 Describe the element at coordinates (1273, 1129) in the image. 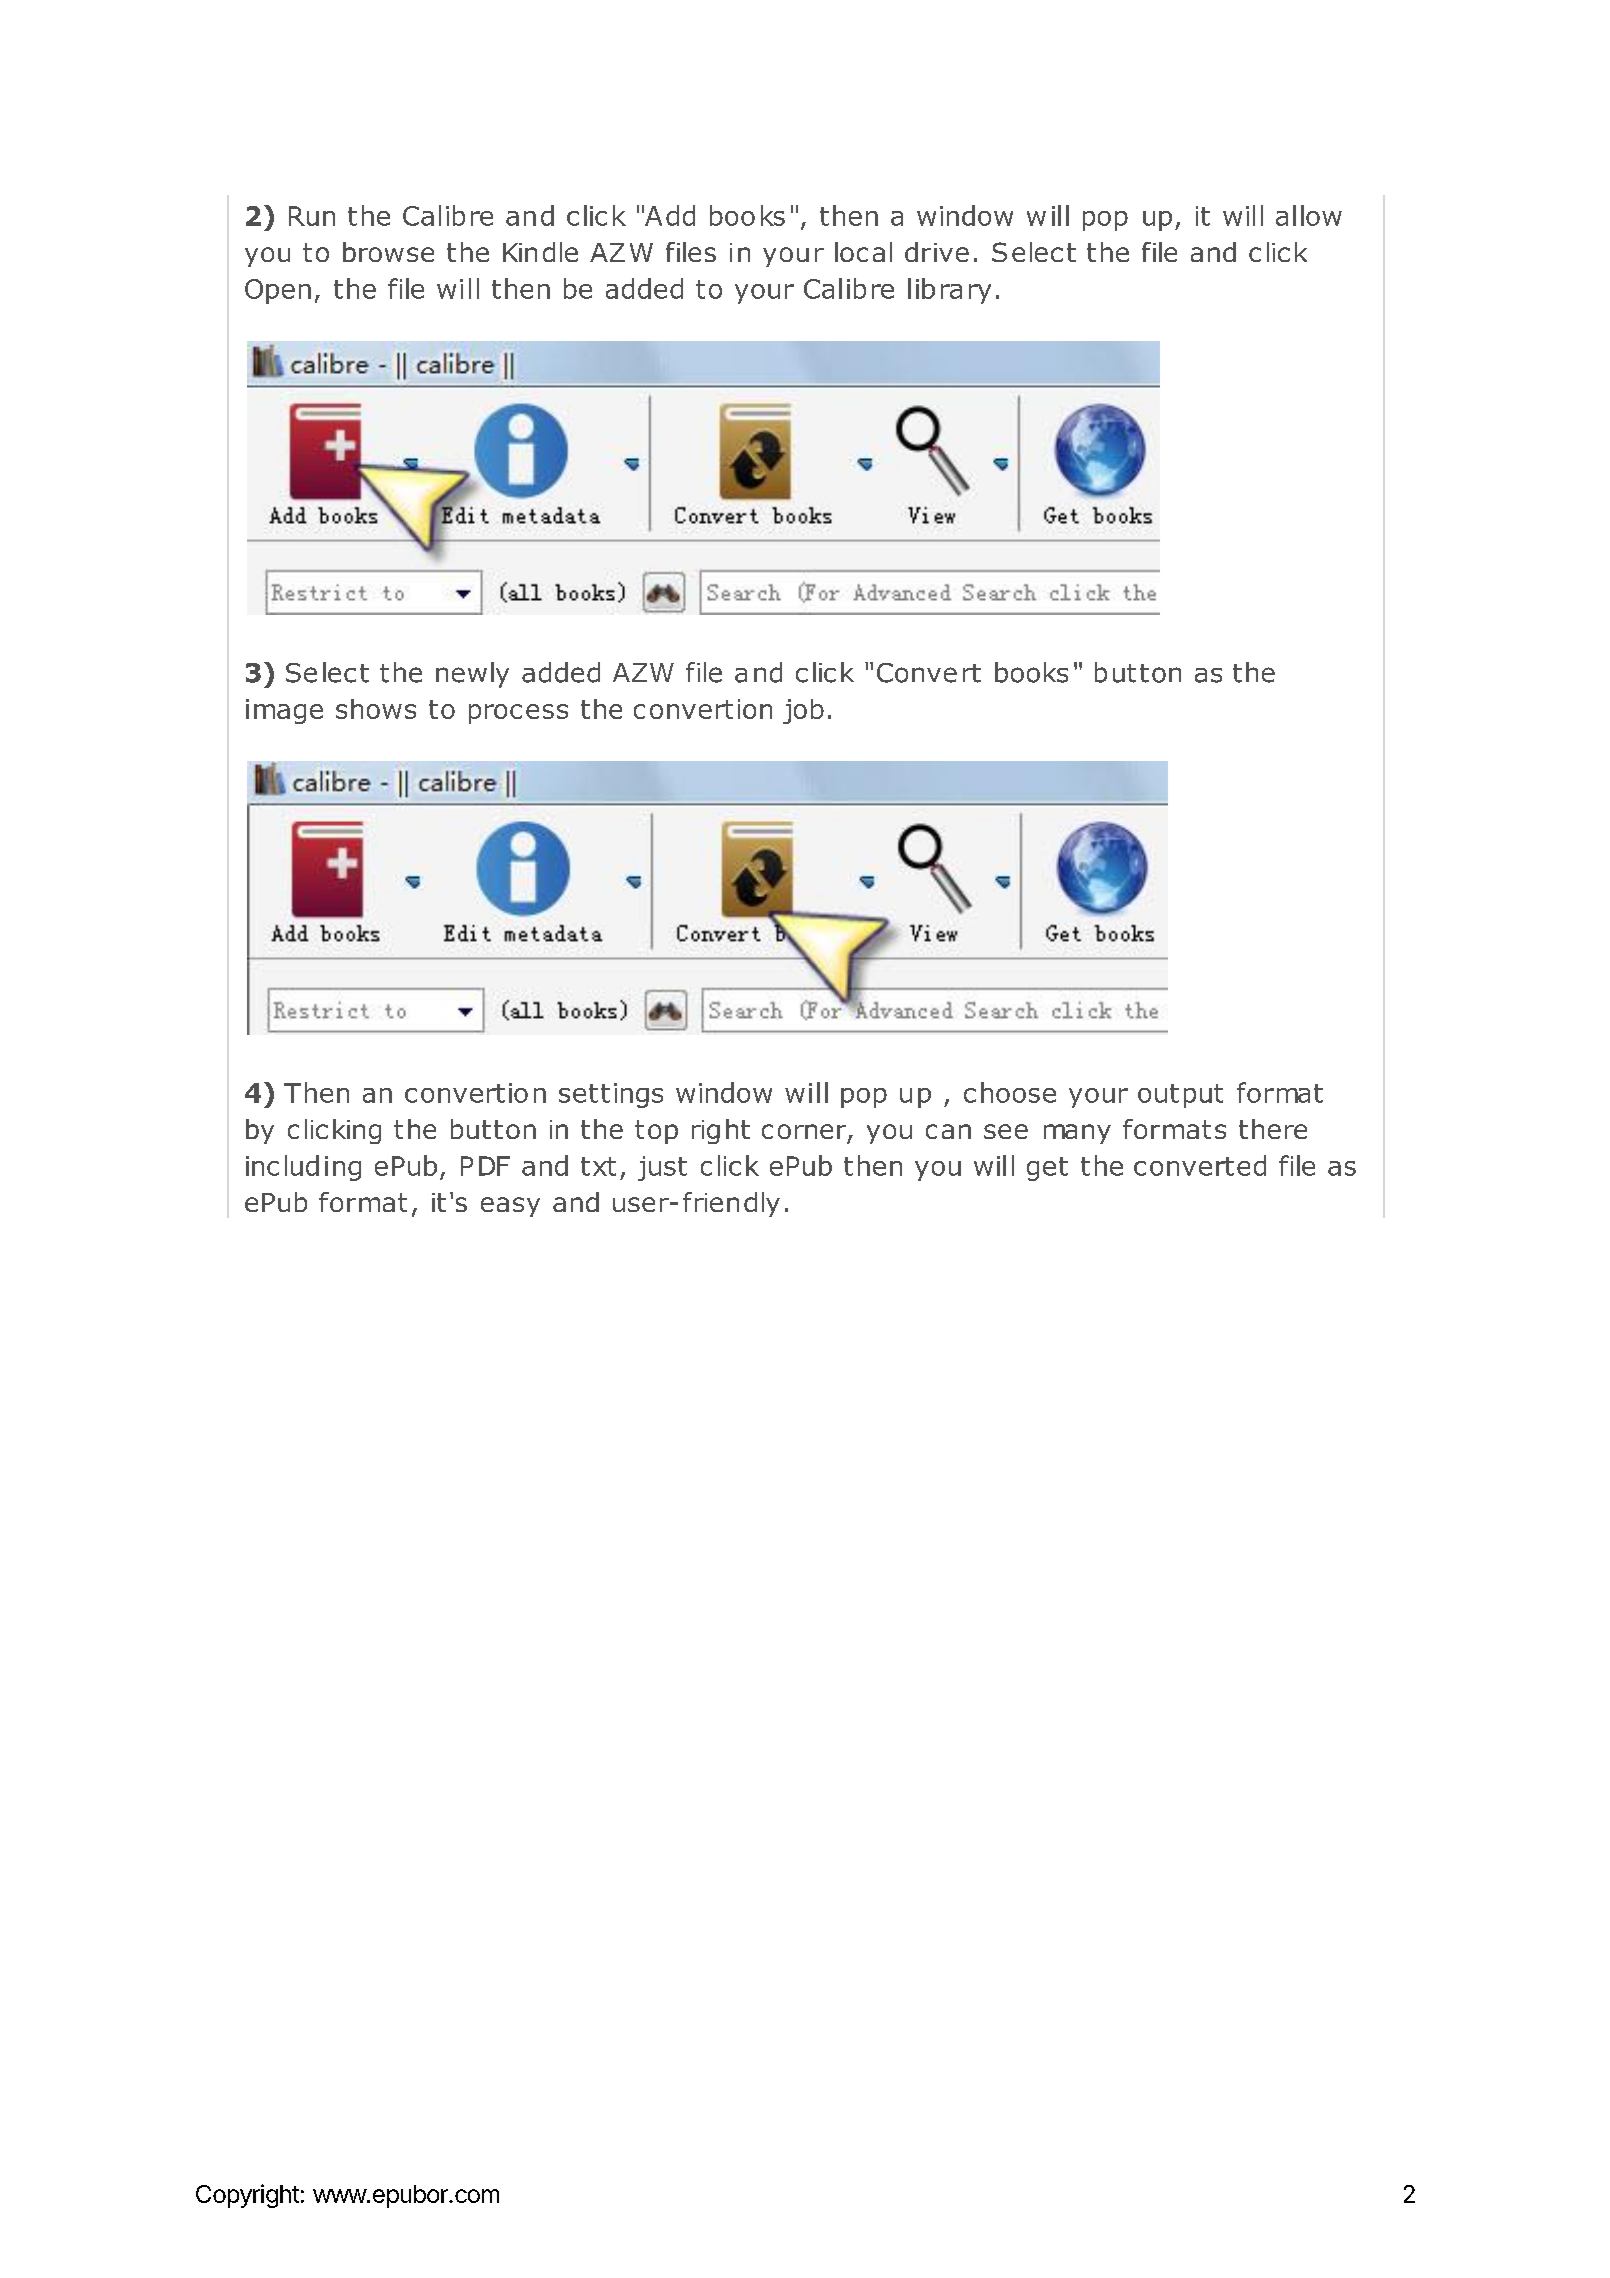

I see `there` at that location.
